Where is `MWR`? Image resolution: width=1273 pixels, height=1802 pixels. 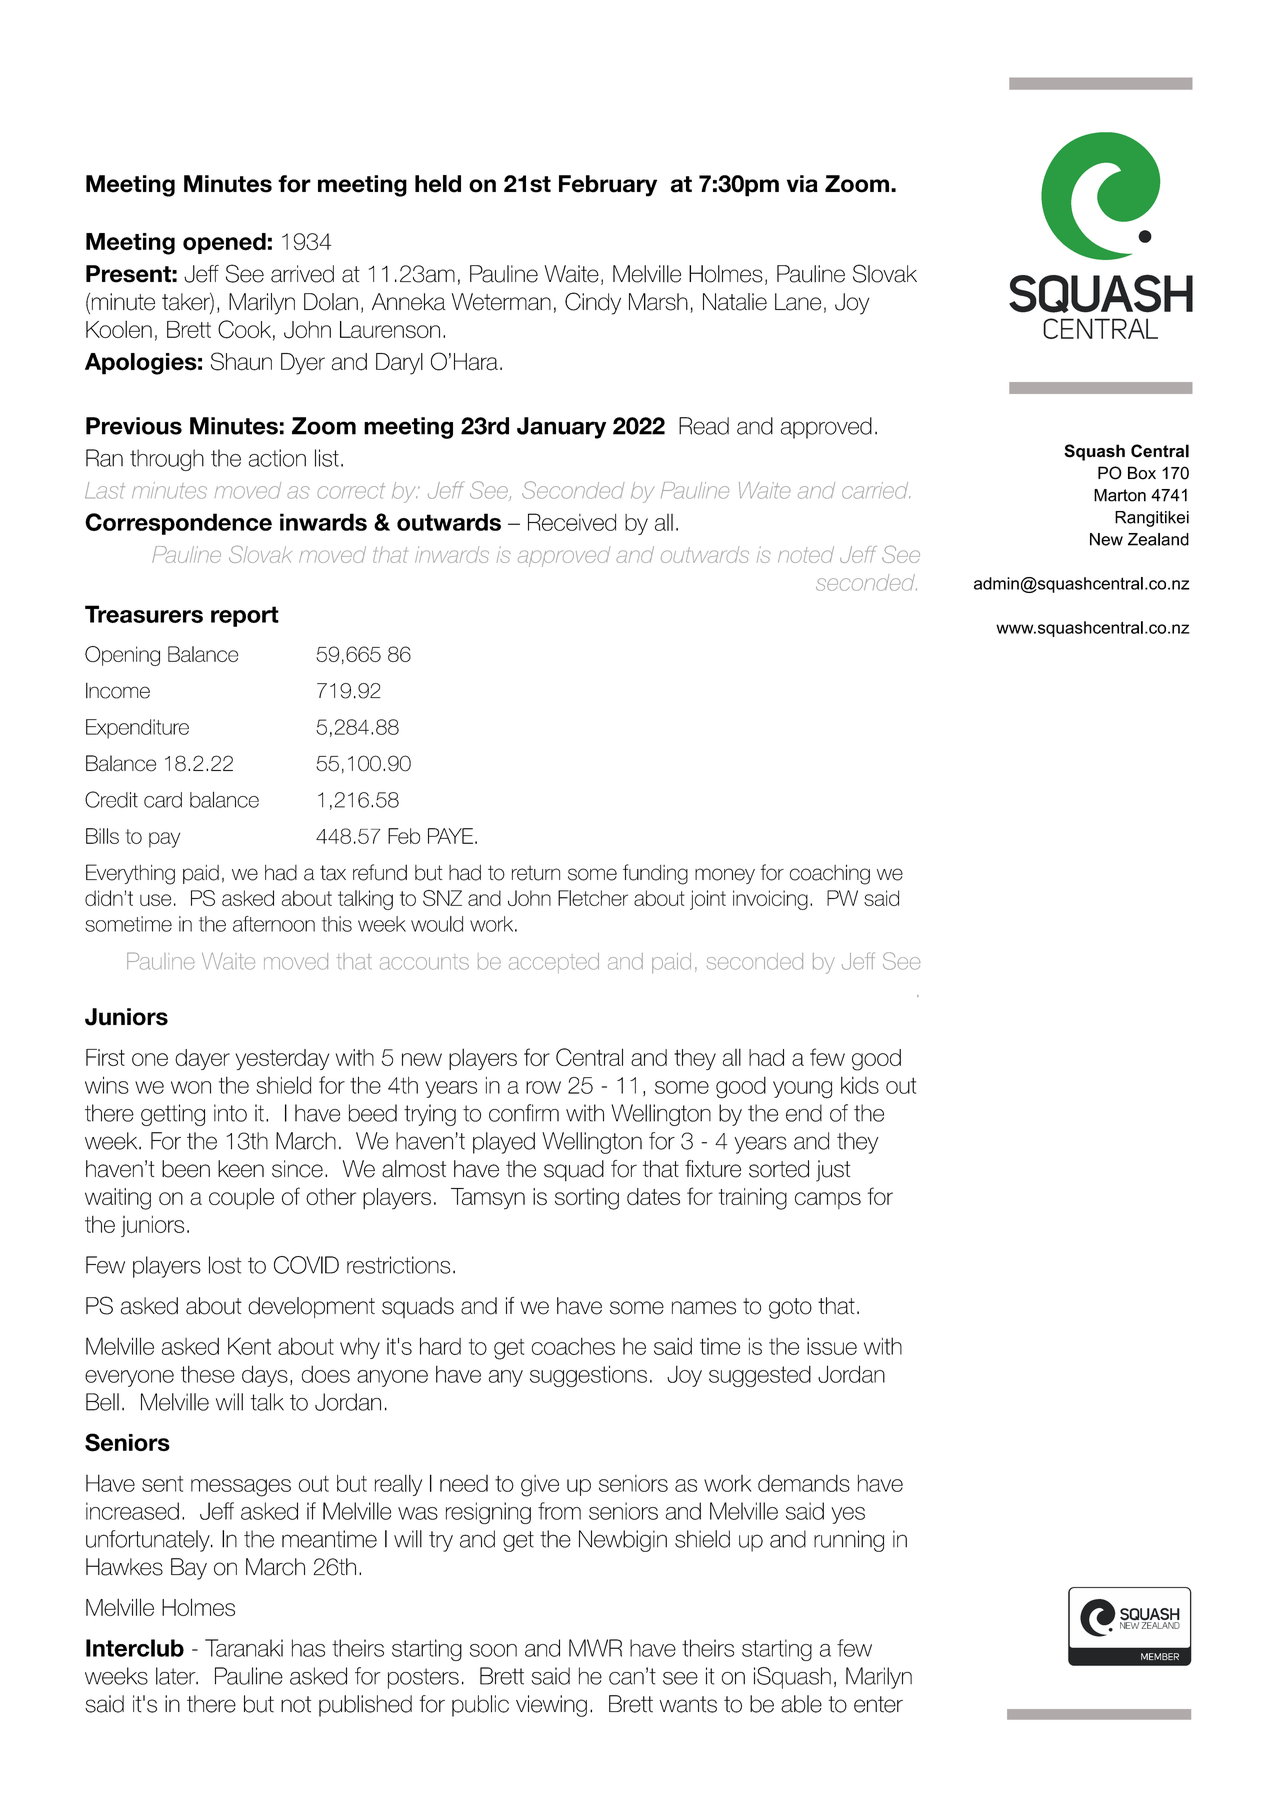 MWR is located at coordinates (595, 1648).
